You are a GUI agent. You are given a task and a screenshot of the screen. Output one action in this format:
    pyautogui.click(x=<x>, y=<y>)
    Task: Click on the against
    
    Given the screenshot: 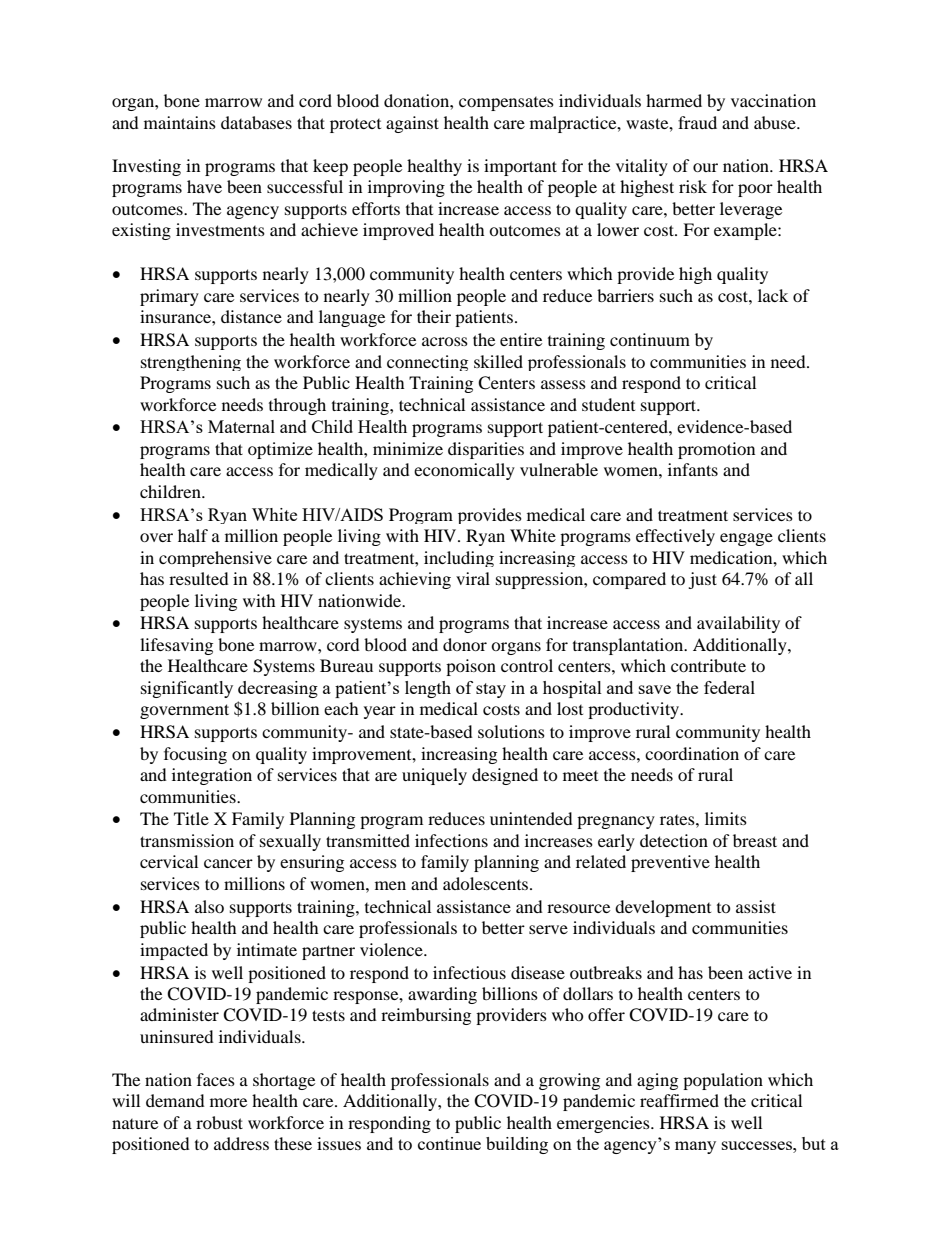 What is the action you would take?
    pyautogui.click(x=412, y=124)
